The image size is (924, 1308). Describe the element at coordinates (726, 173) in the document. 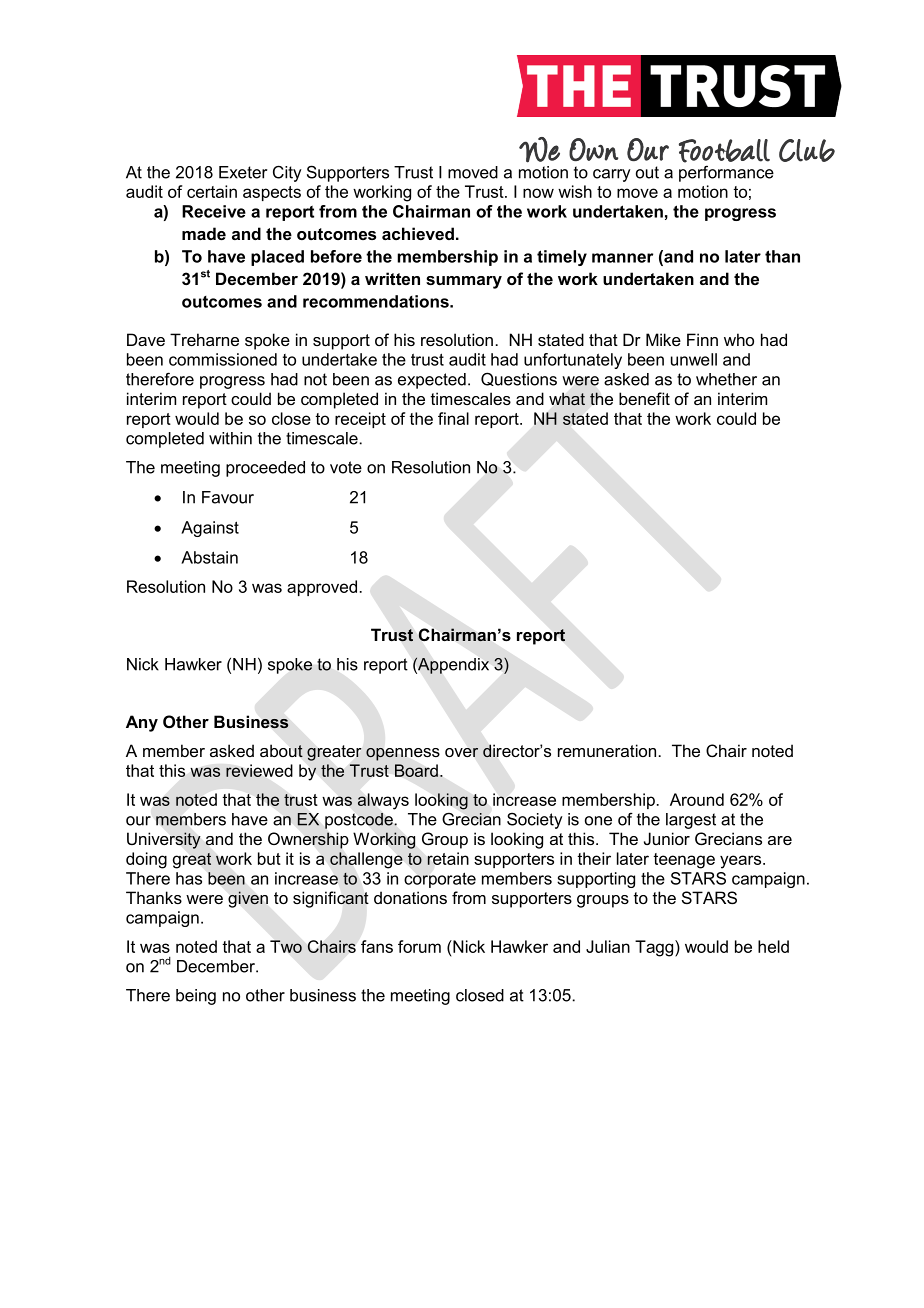

I see `performance` at that location.
